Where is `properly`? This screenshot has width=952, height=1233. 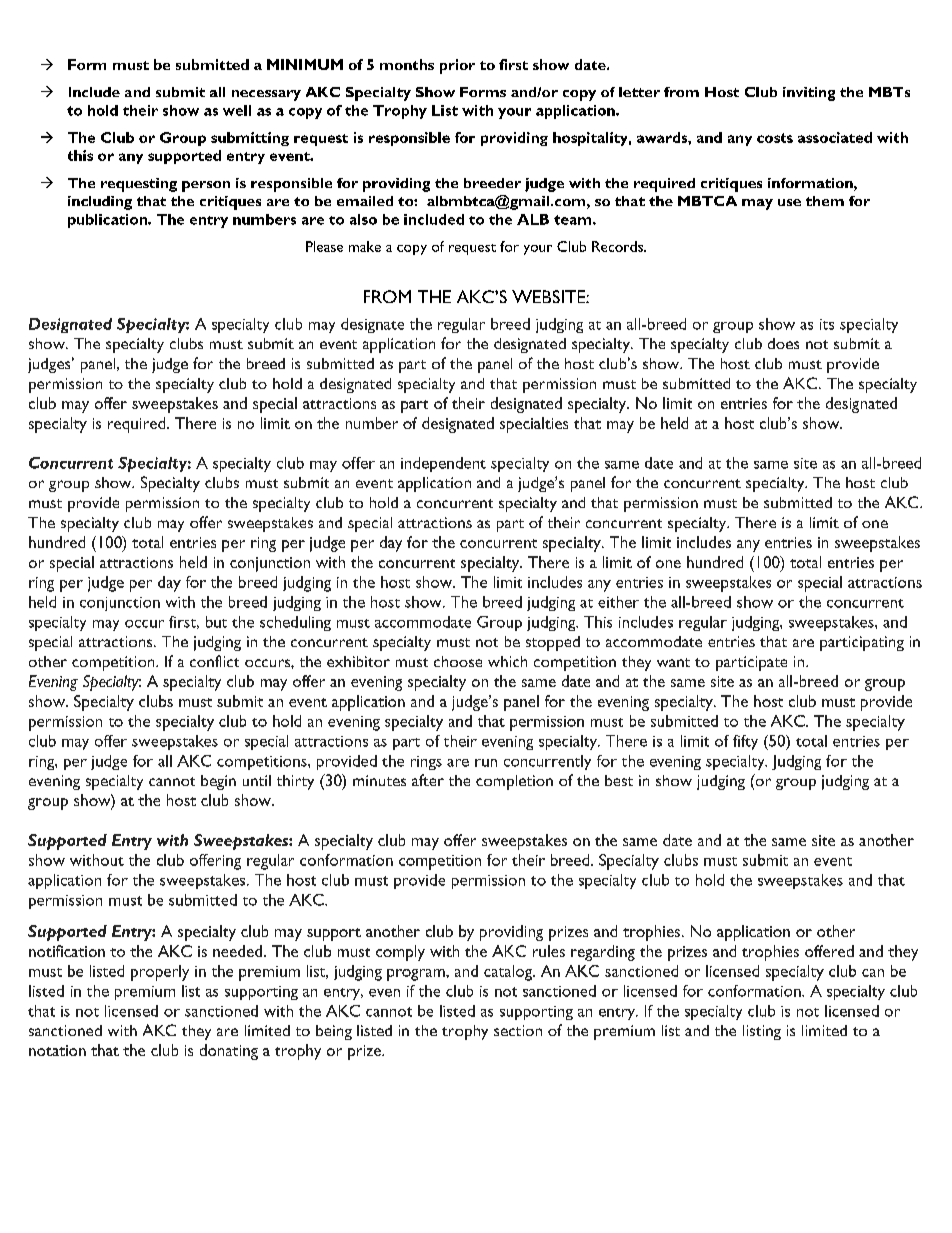
properly is located at coordinates (160, 973).
